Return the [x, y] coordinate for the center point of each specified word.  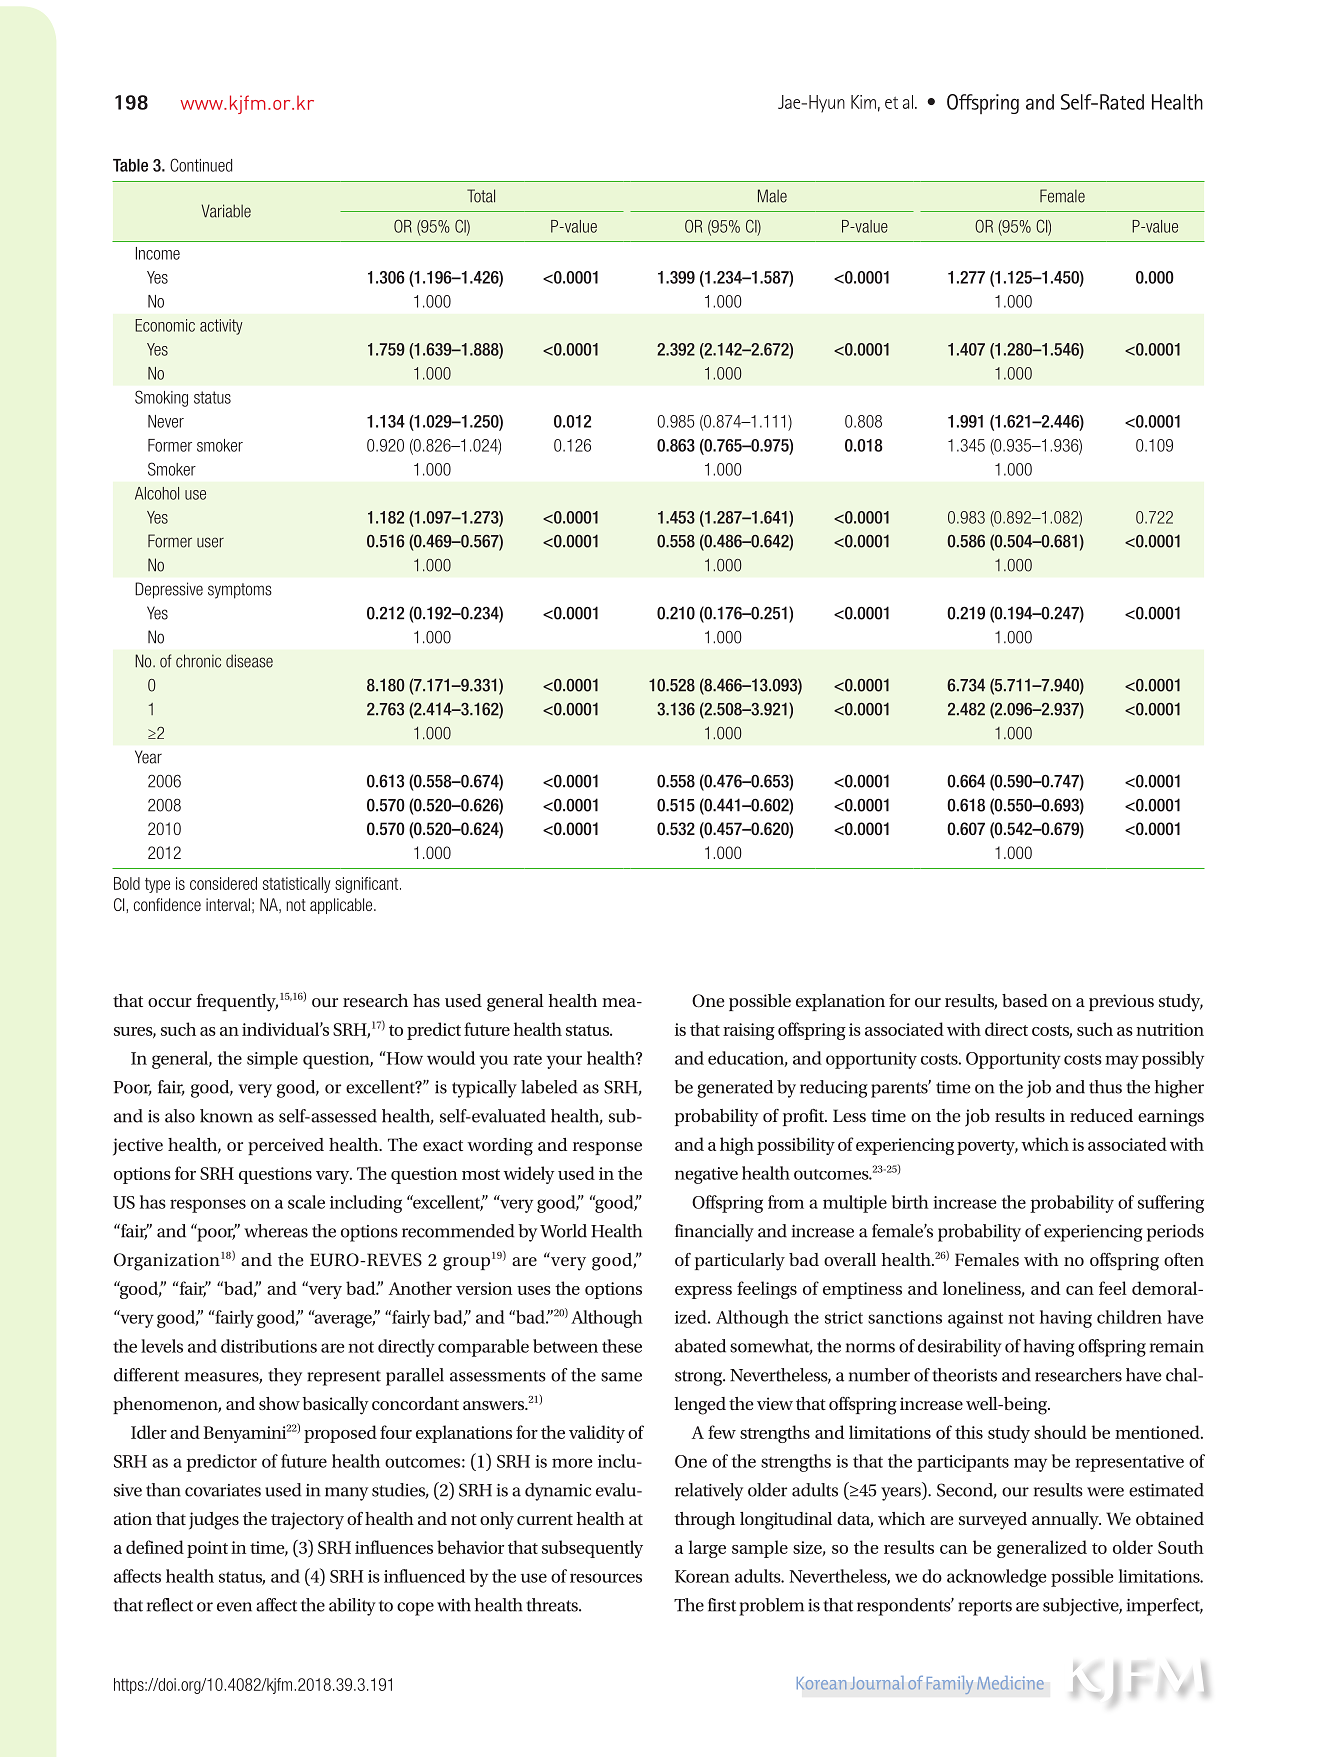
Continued [201, 165]
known [226, 1116]
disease [249, 661]
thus [1105, 1087]
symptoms [240, 591]
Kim [863, 102]
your [564, 1062]
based [1025, 1000]
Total [481, 196]
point [207, 1549]
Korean [702, 1576]
